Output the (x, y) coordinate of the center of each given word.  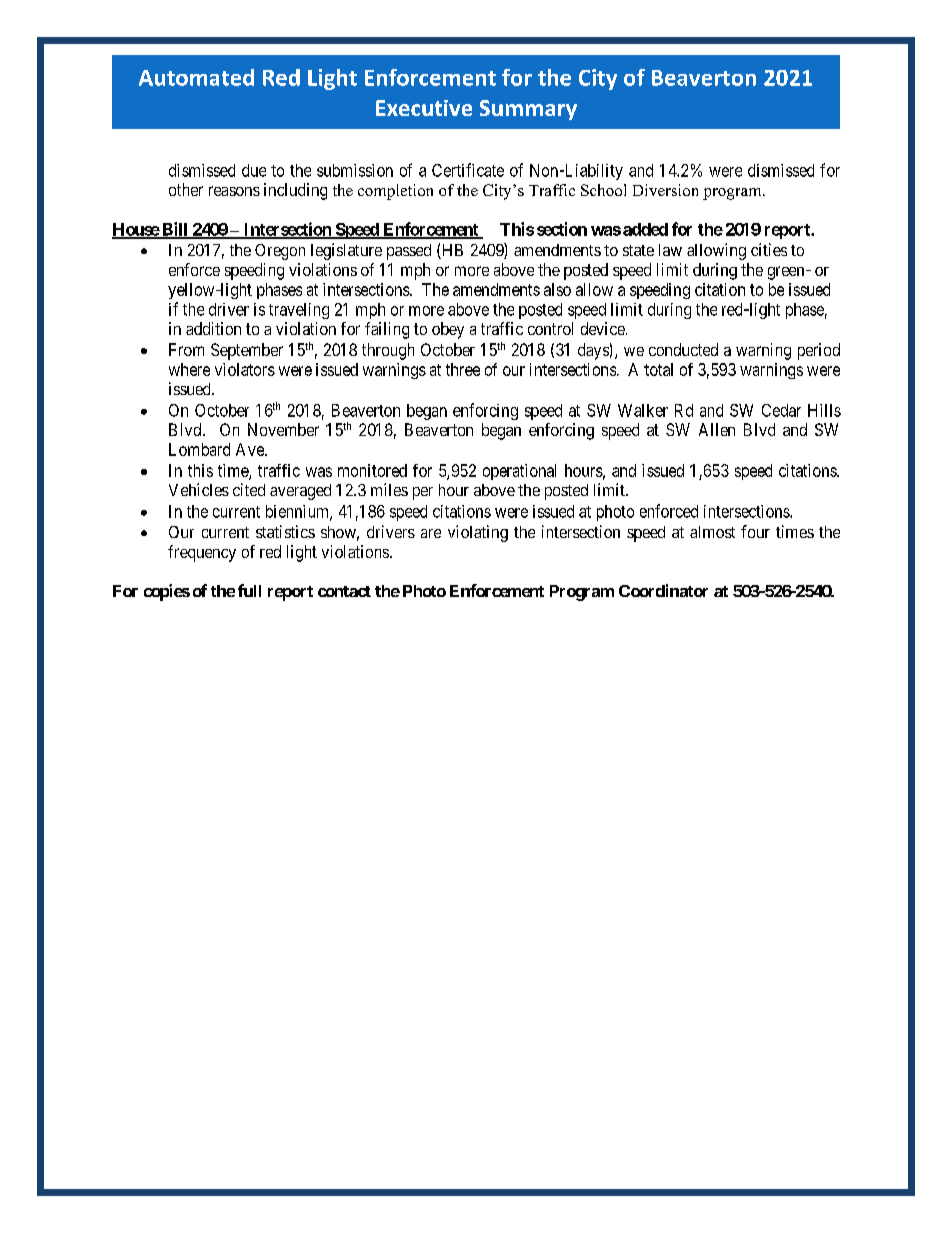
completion (395, 192)
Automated (196, 77)
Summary (528, 110)
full (249, 590)
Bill (175, 230)
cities (769, 249)
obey (448, 330)
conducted (683, 349)
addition (213, 328)
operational (519, 472)
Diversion (665, 190)
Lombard (199, 449)
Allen (717, 429)
